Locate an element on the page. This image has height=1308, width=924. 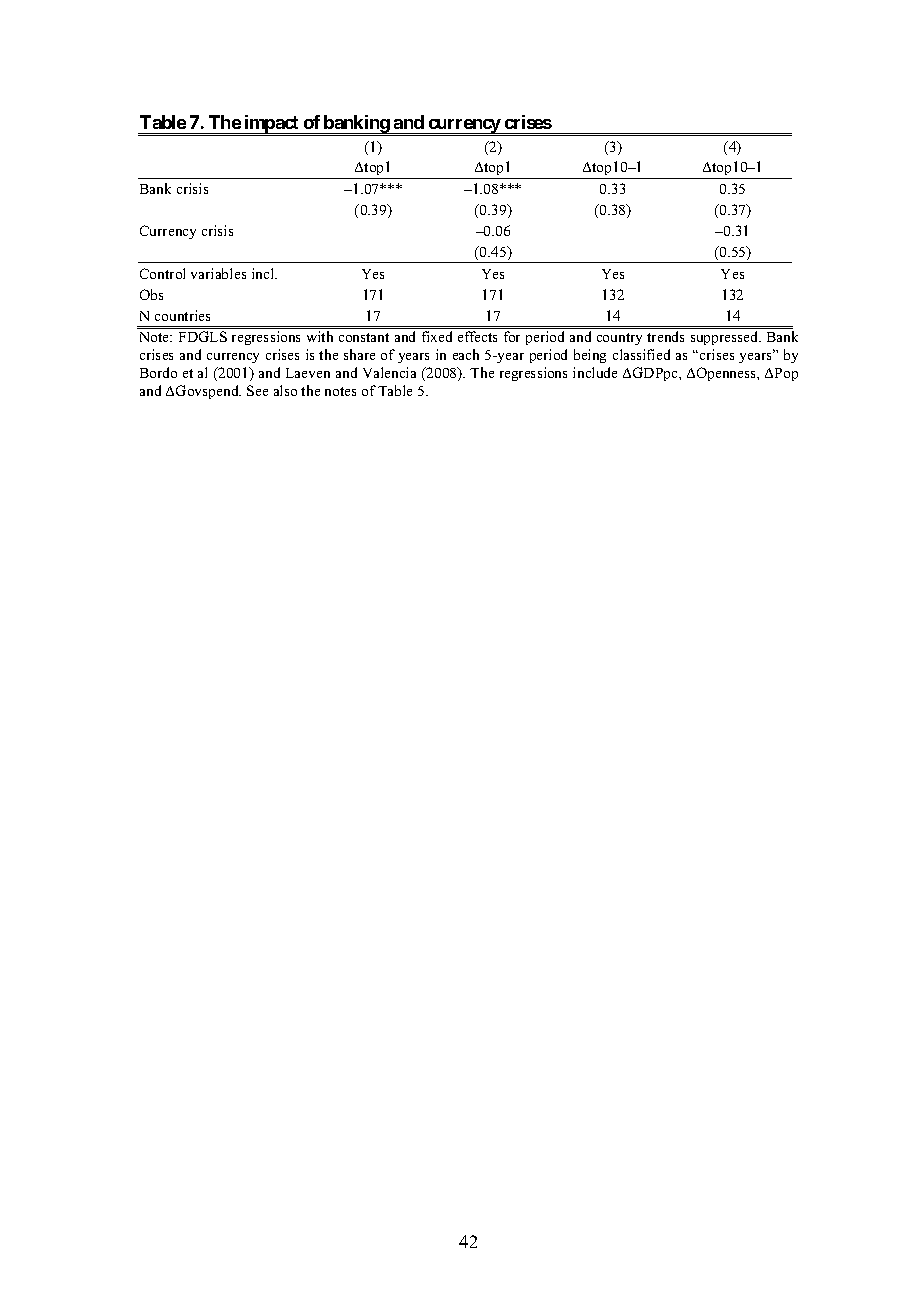
Valencia is located at coordinates (389, 372).
